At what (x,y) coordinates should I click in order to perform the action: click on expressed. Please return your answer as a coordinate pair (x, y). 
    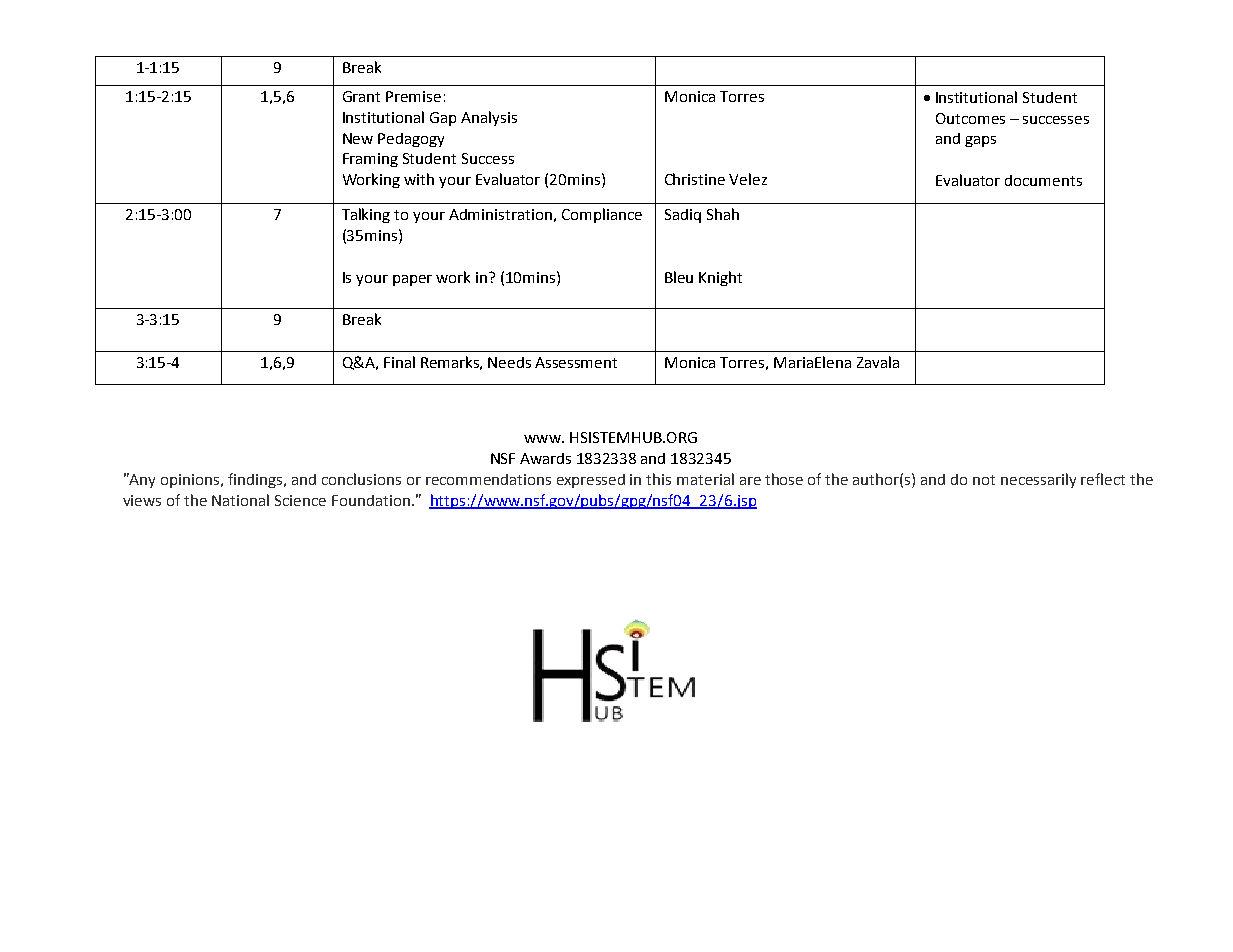
    Looking at the image, I should click on (591, 481).
